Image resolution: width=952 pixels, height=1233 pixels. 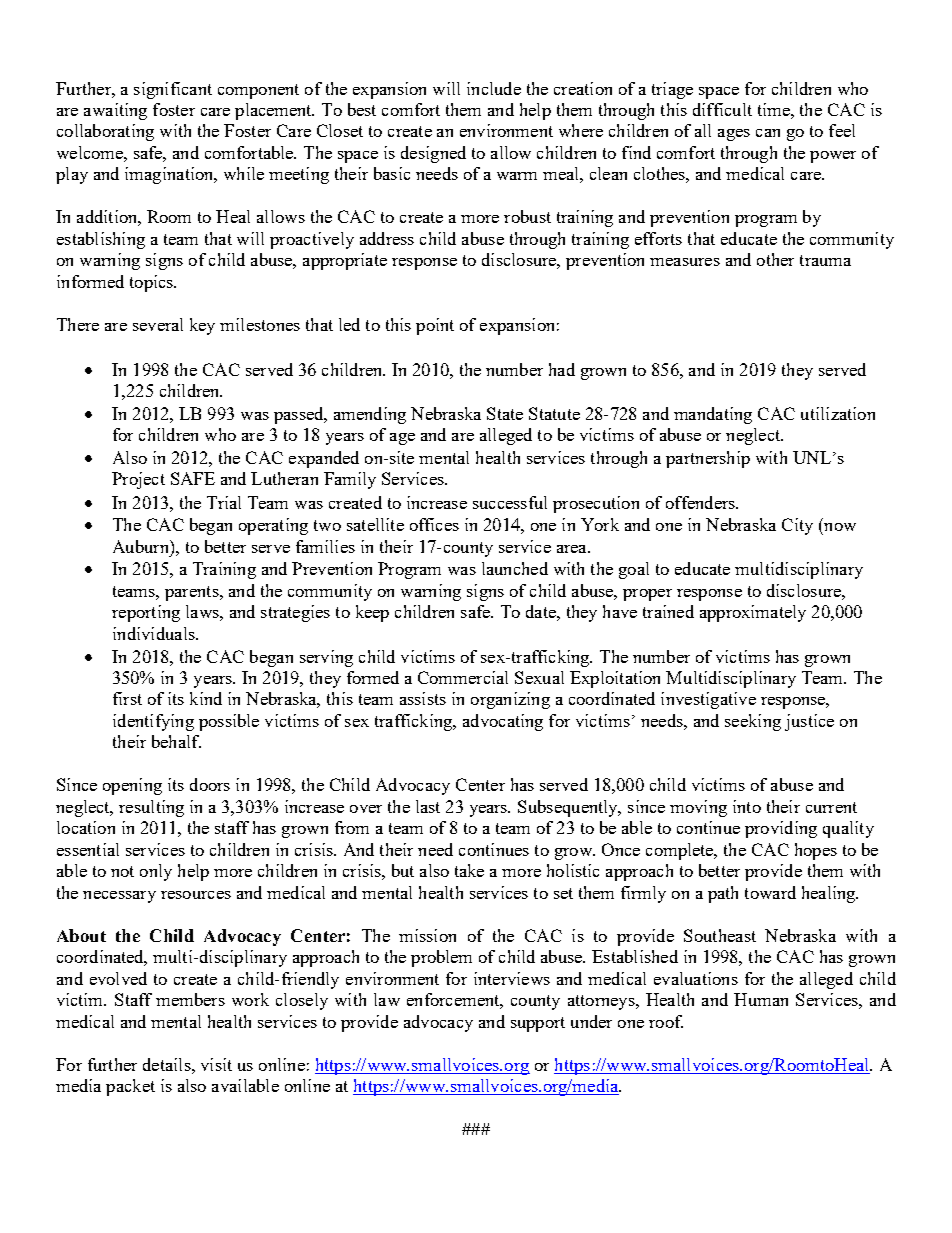 What do you see at coordinates (173, 90) in the screenshot?
I see `significant` at bounding box center [173, 90].
